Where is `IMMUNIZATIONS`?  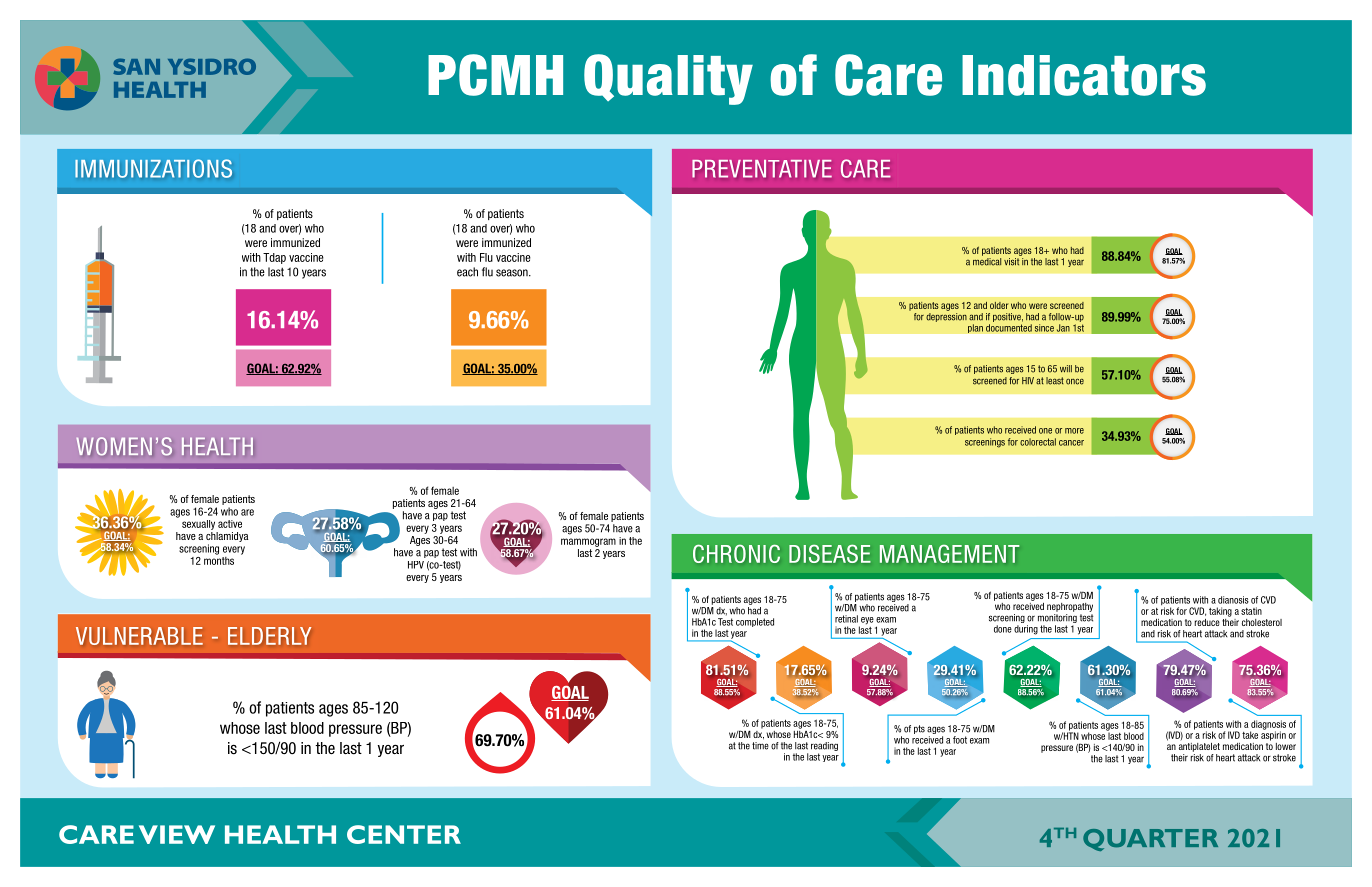
IMMUNIZATIONS is located at coordinates (153, 168).
